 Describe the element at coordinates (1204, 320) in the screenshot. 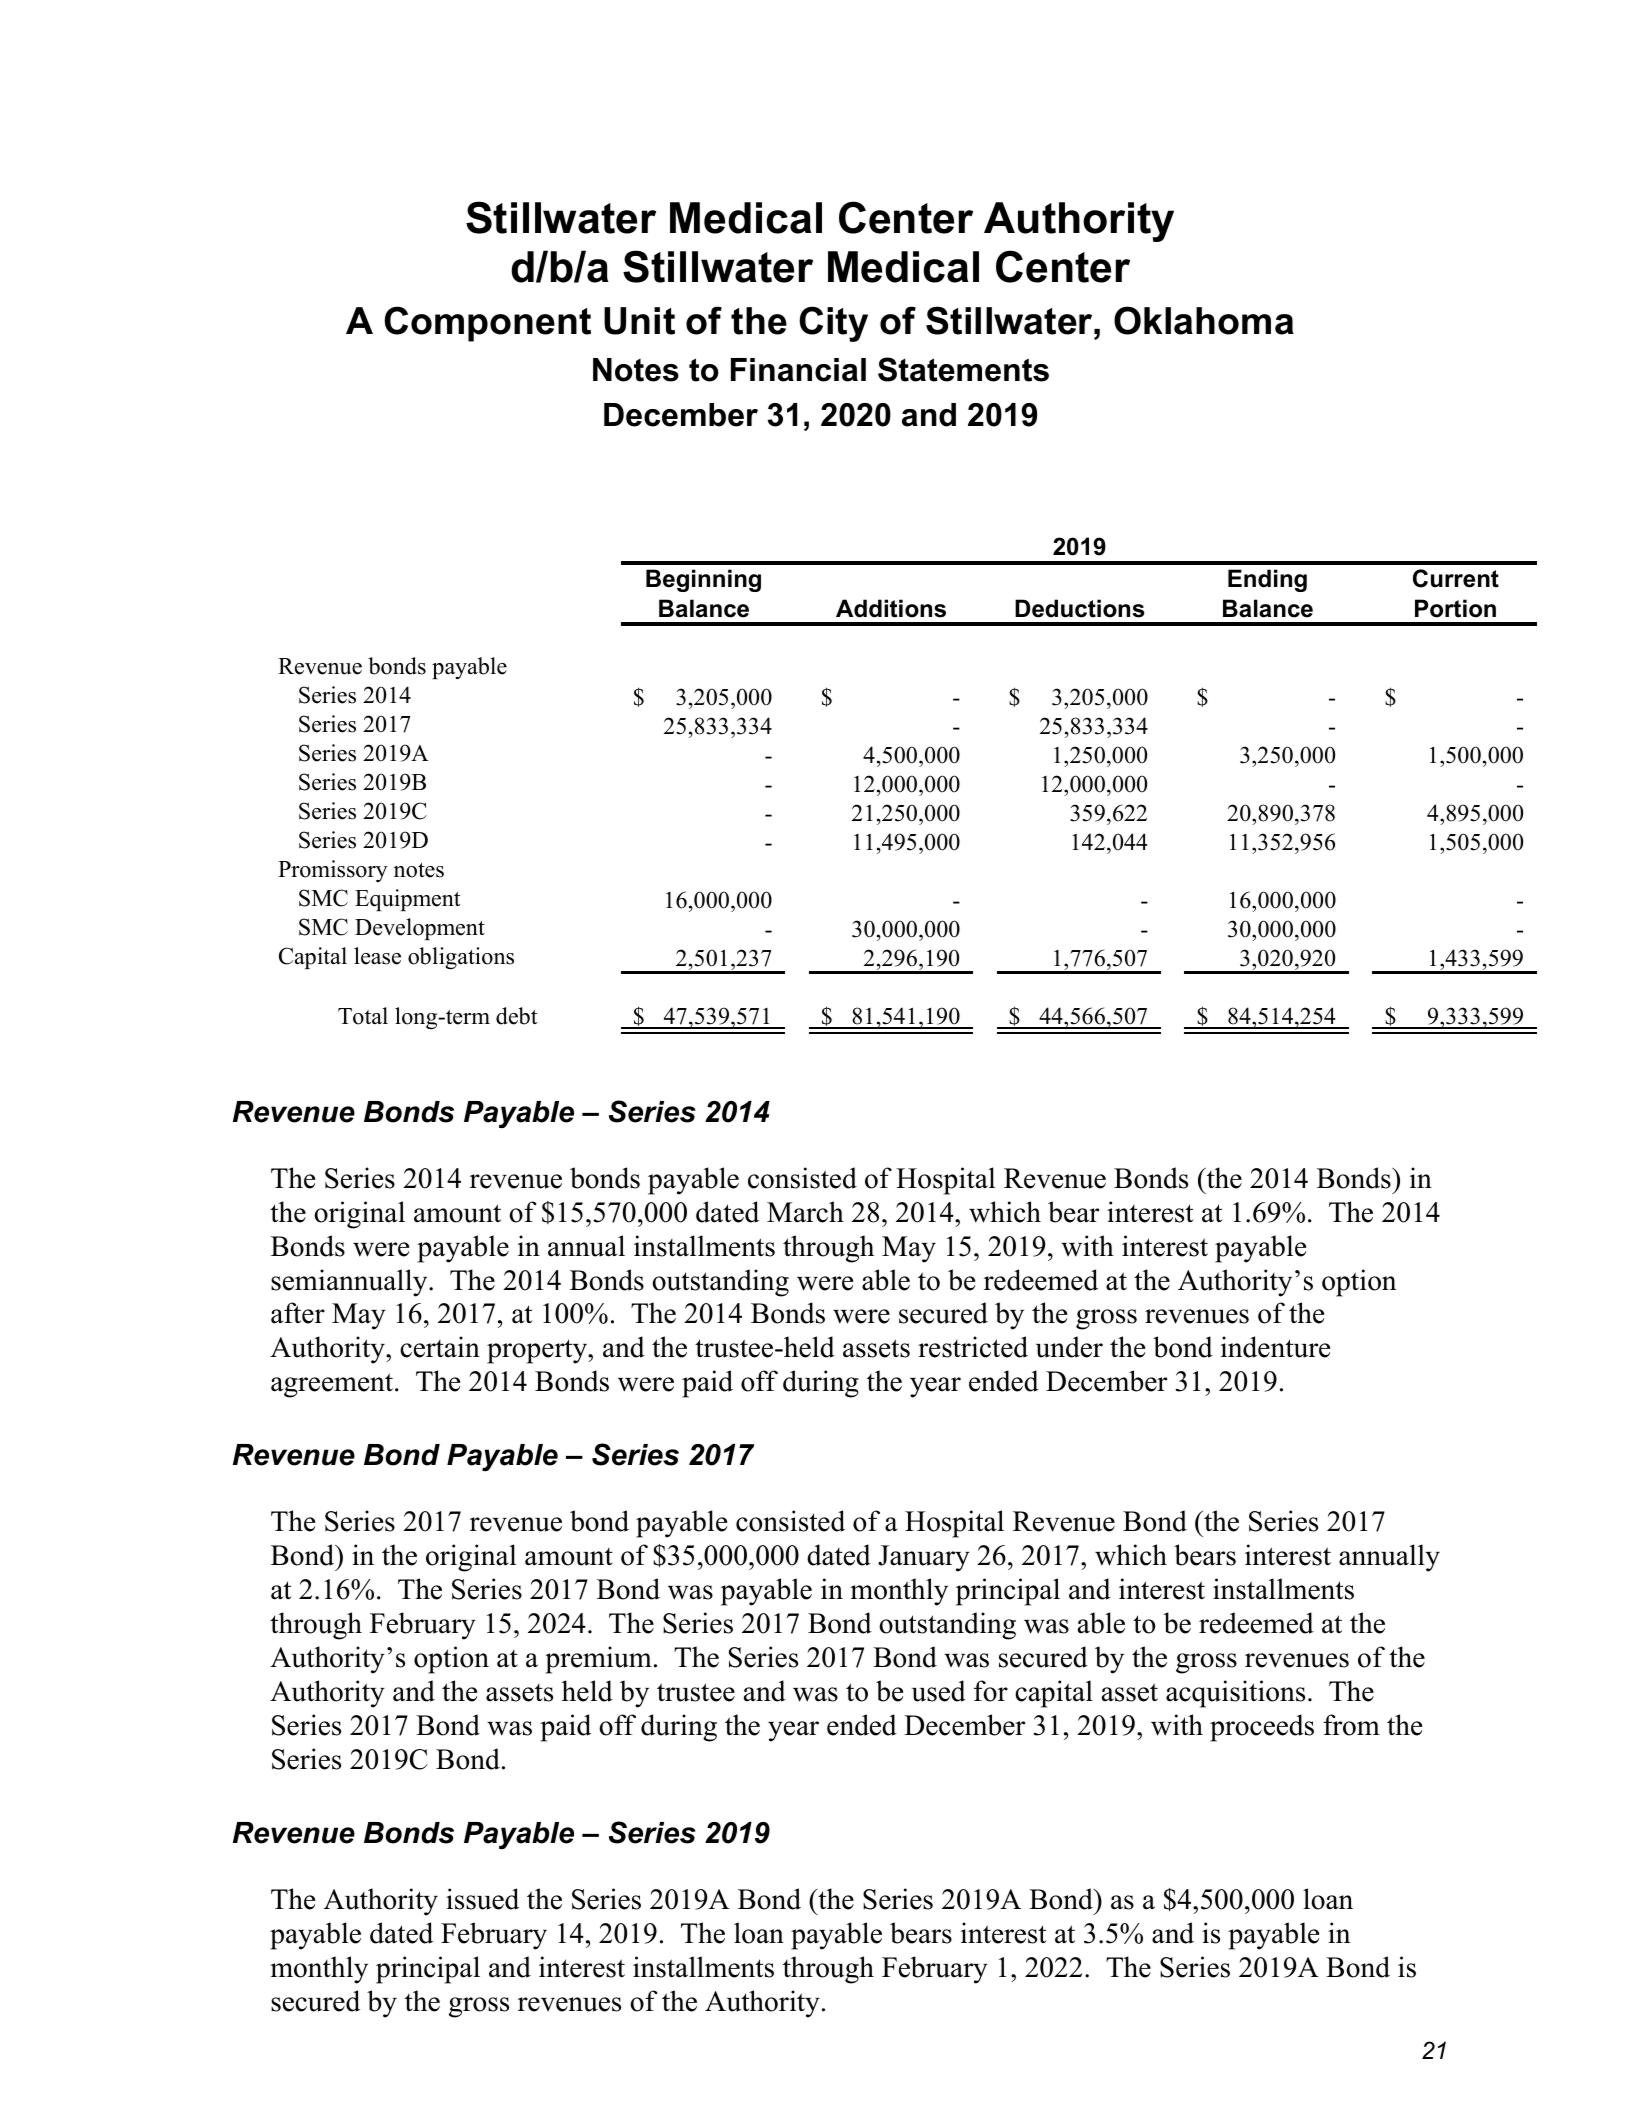

I see `Oklahoma` at that location.
